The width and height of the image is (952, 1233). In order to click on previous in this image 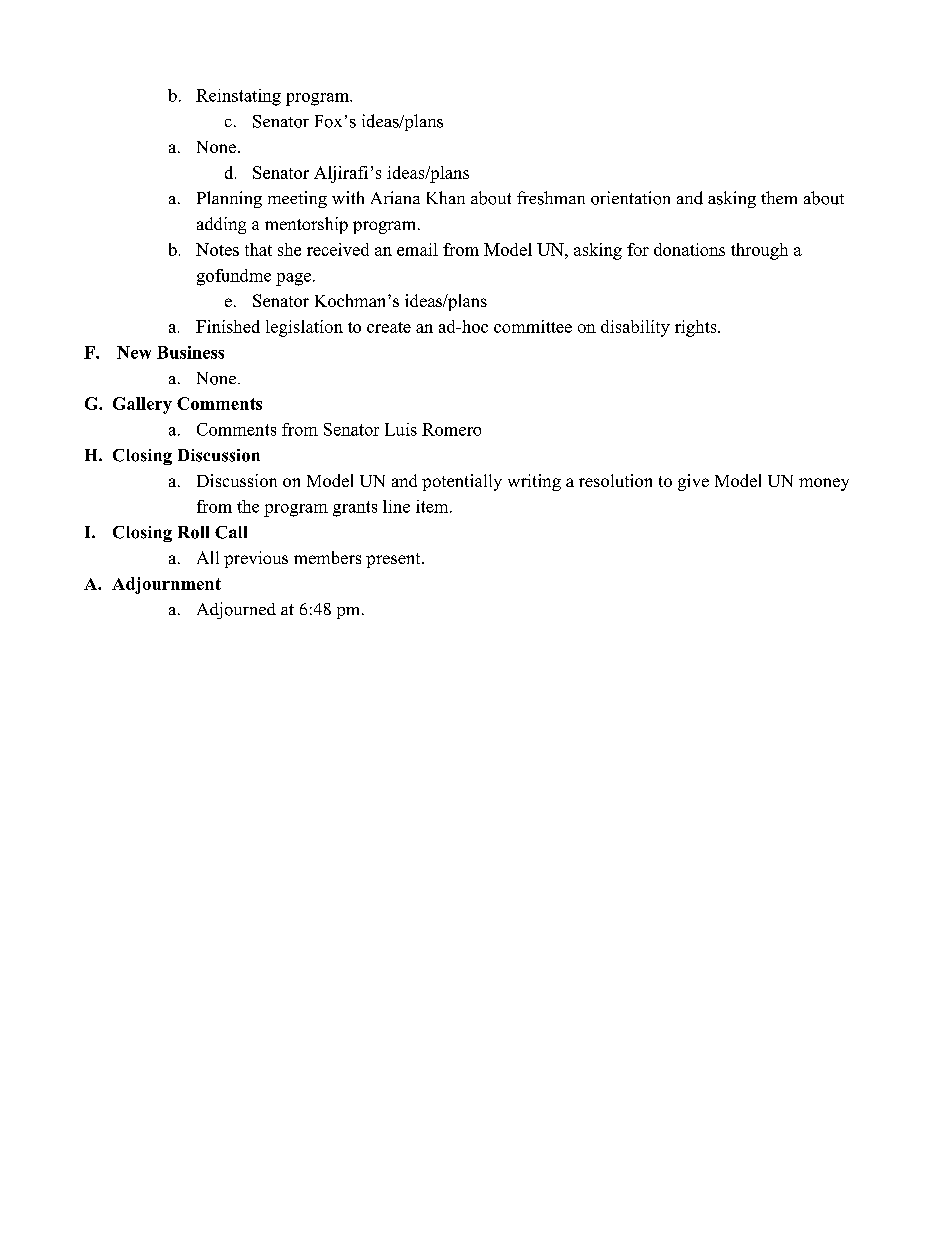, I will do `click(256, 559)`.
